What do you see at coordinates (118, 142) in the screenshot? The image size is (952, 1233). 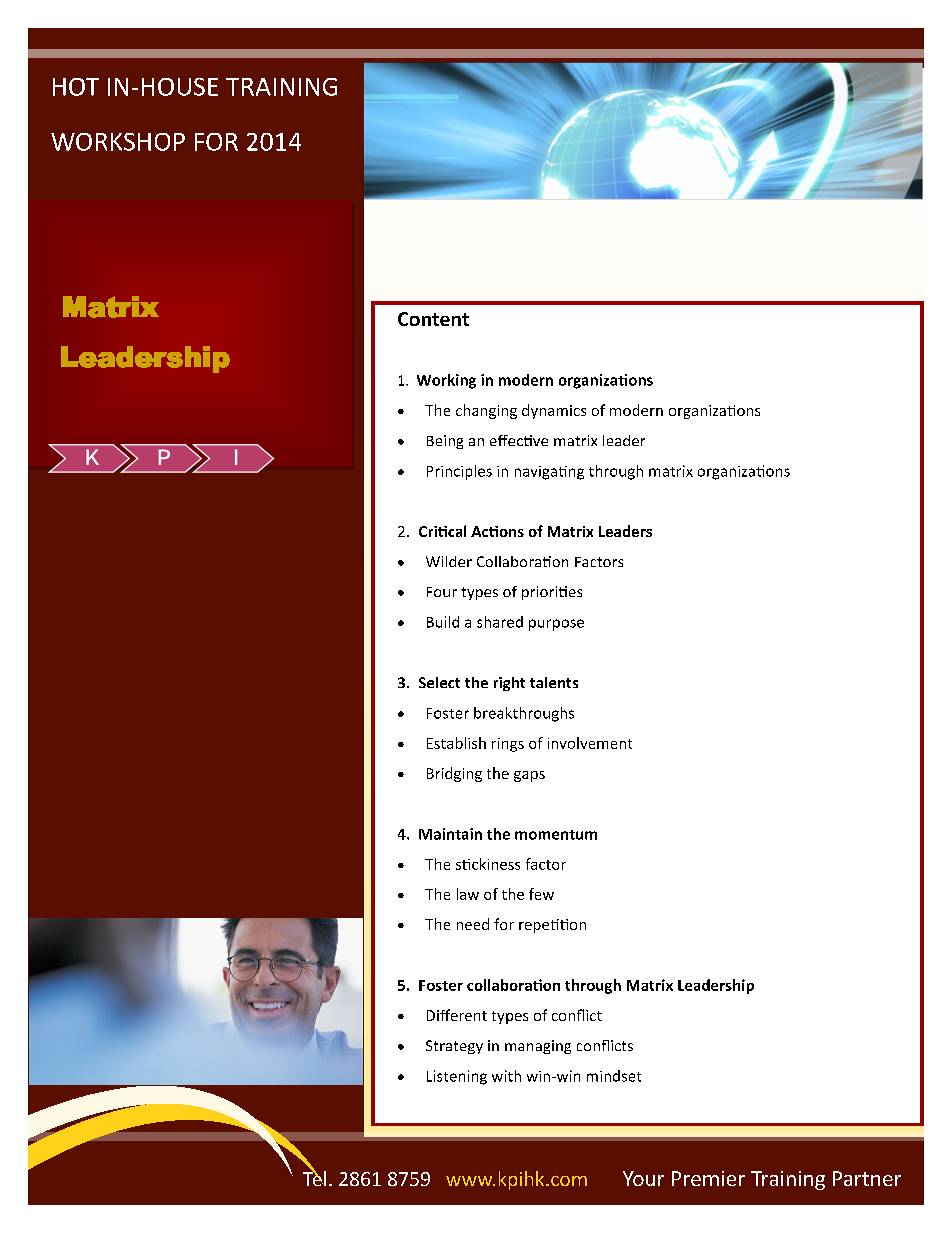 I see `WORKSHOP` at bounding box center [118, 142].
